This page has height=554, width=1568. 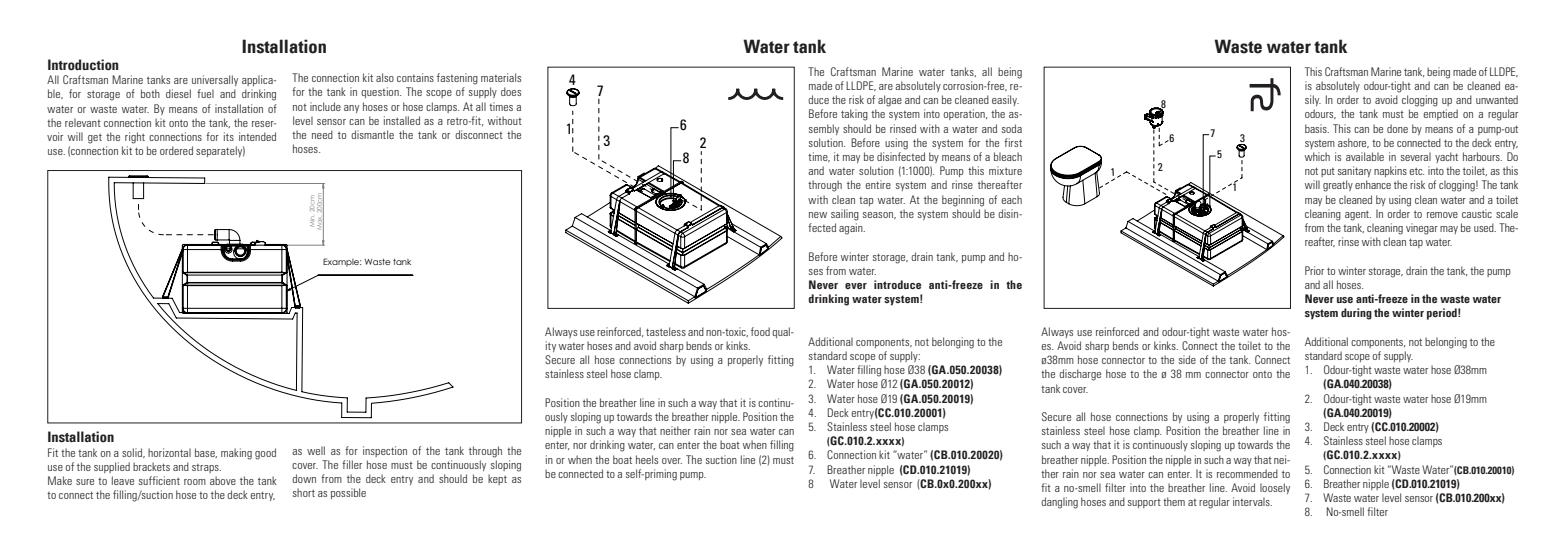 What do you see at coordinates (229, 136) in the page?
I see `its` at bounding box center [229, 136].
